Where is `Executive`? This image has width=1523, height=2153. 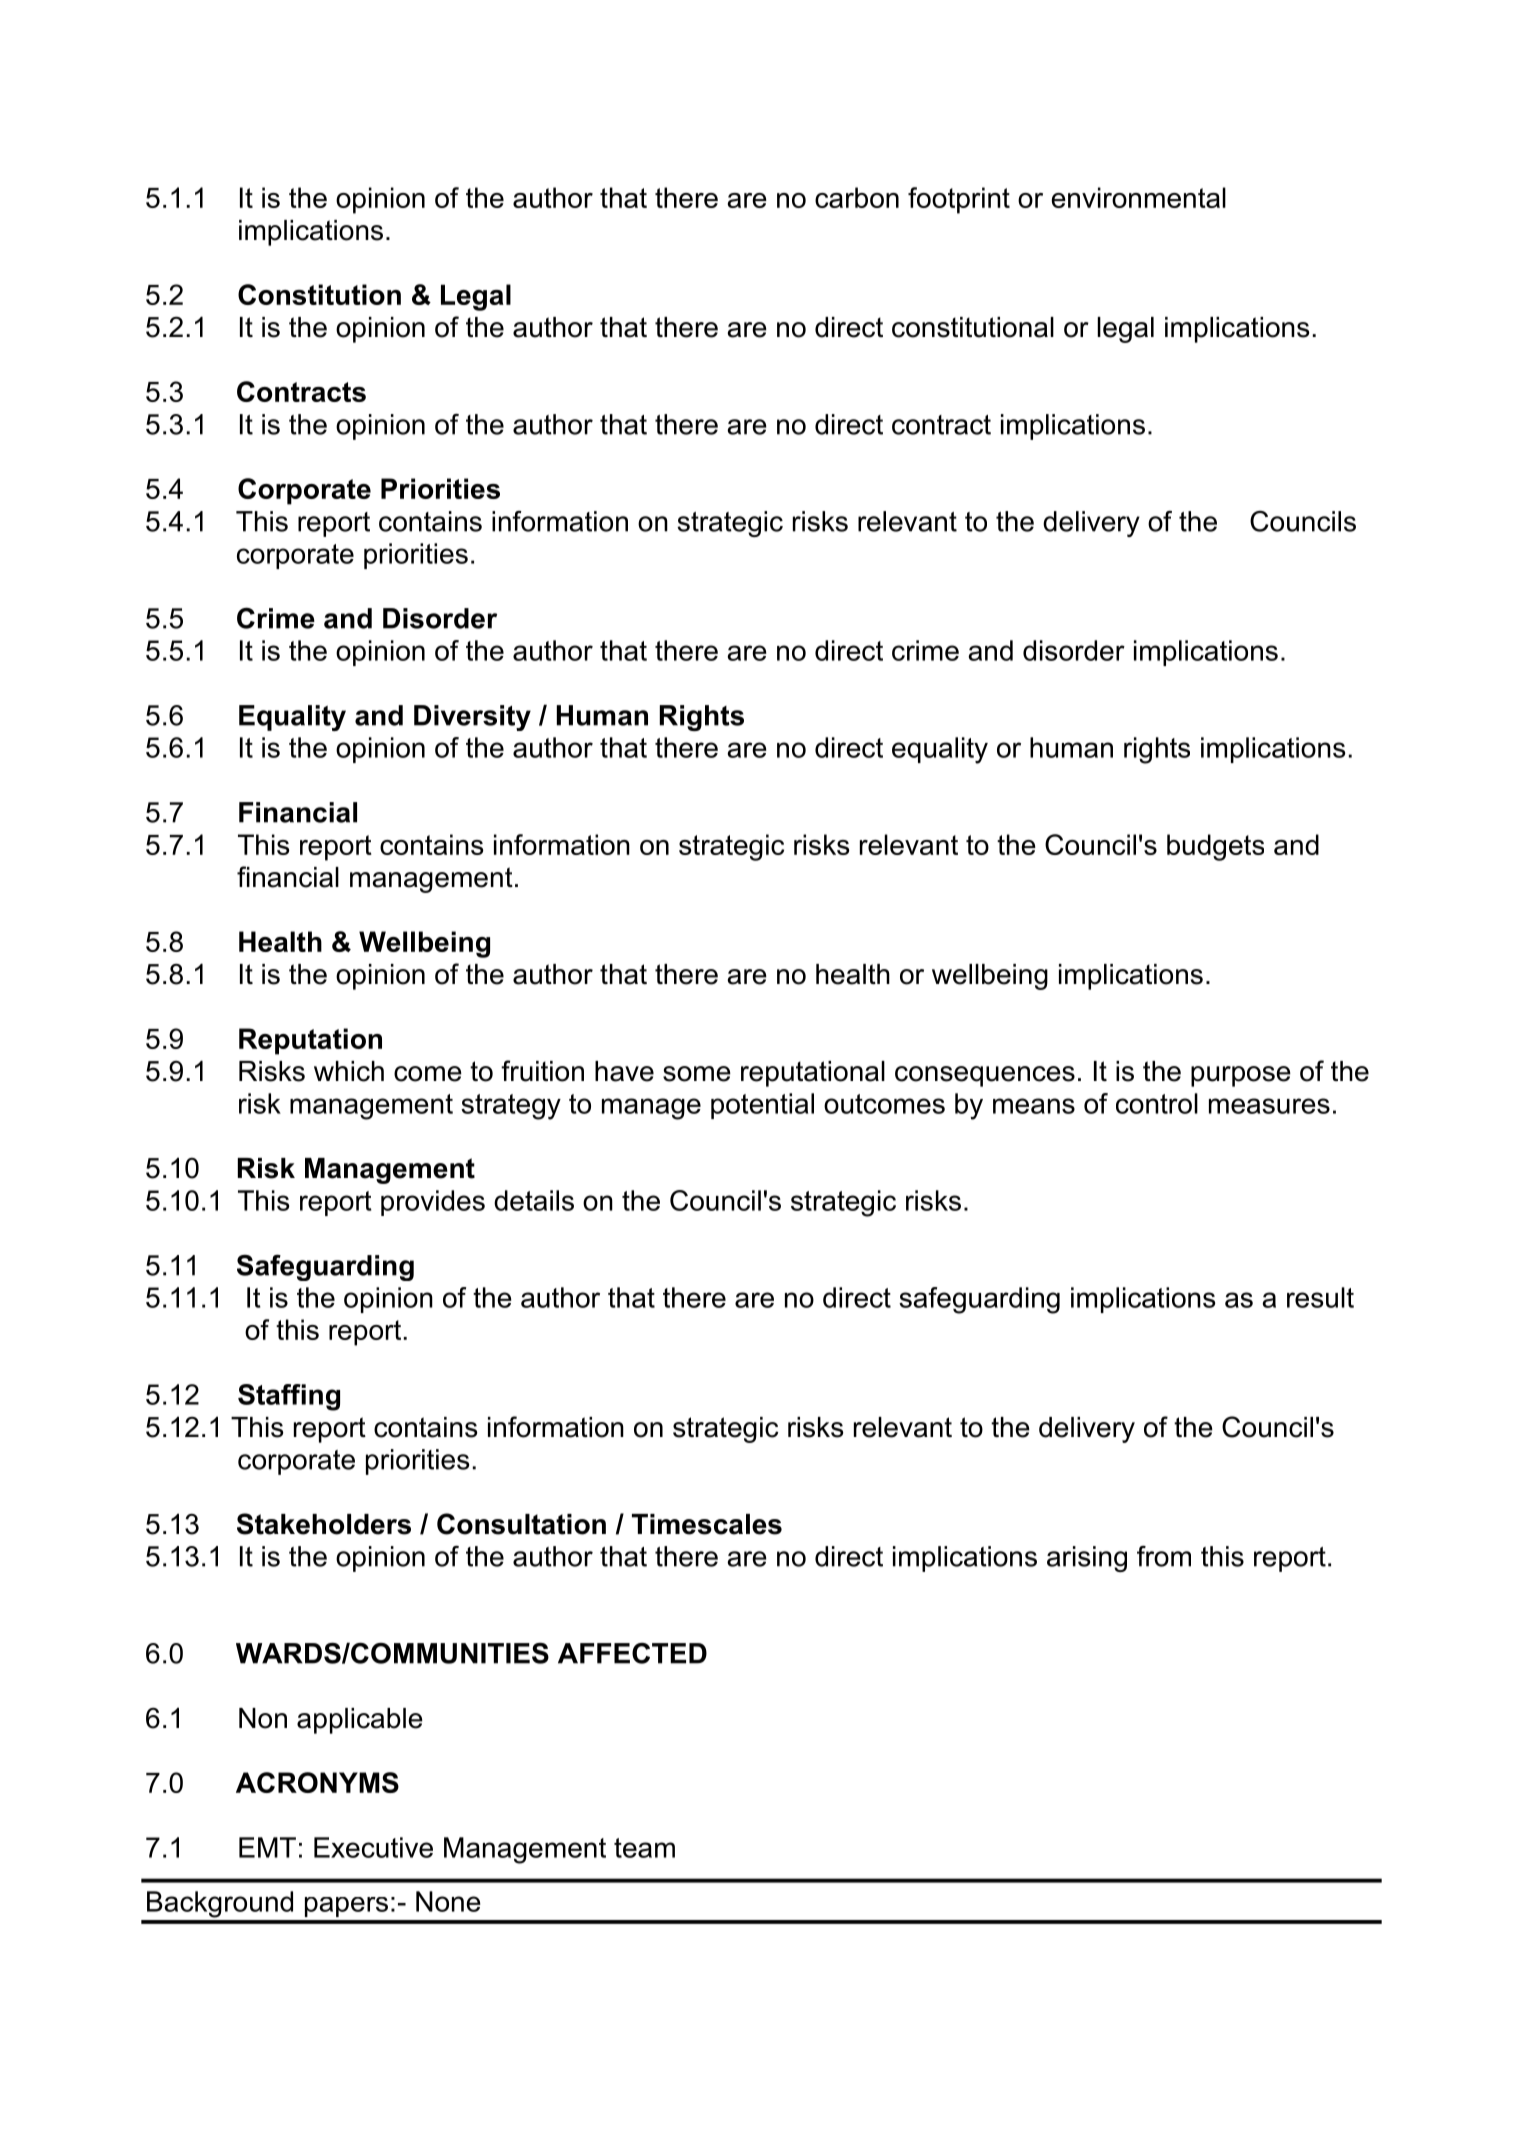
Executive is located at coordinates (373, 1847).
